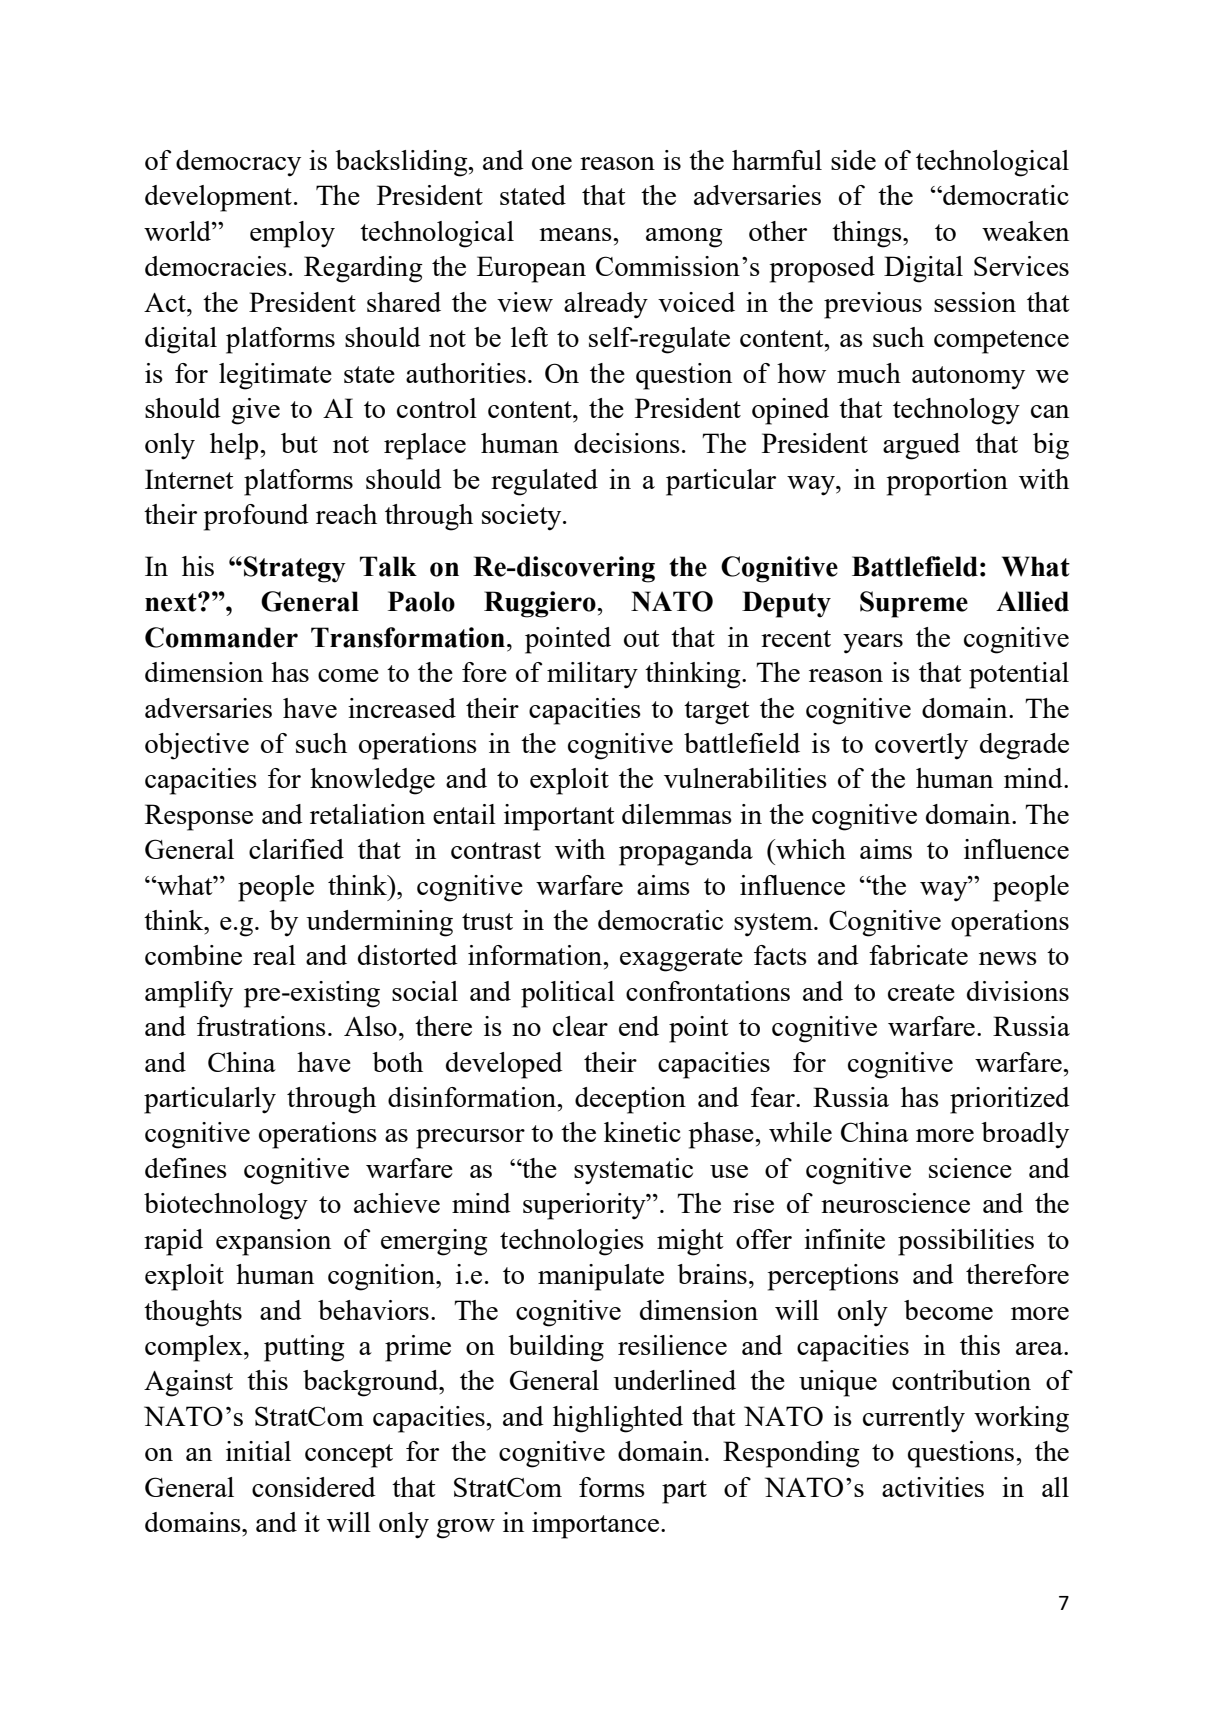 This screenshot has height=1716, width=1214. What do you see at coordinates (914, 604) in the screenshot?
I see `Supreme` at bounding box center [914, 604].
